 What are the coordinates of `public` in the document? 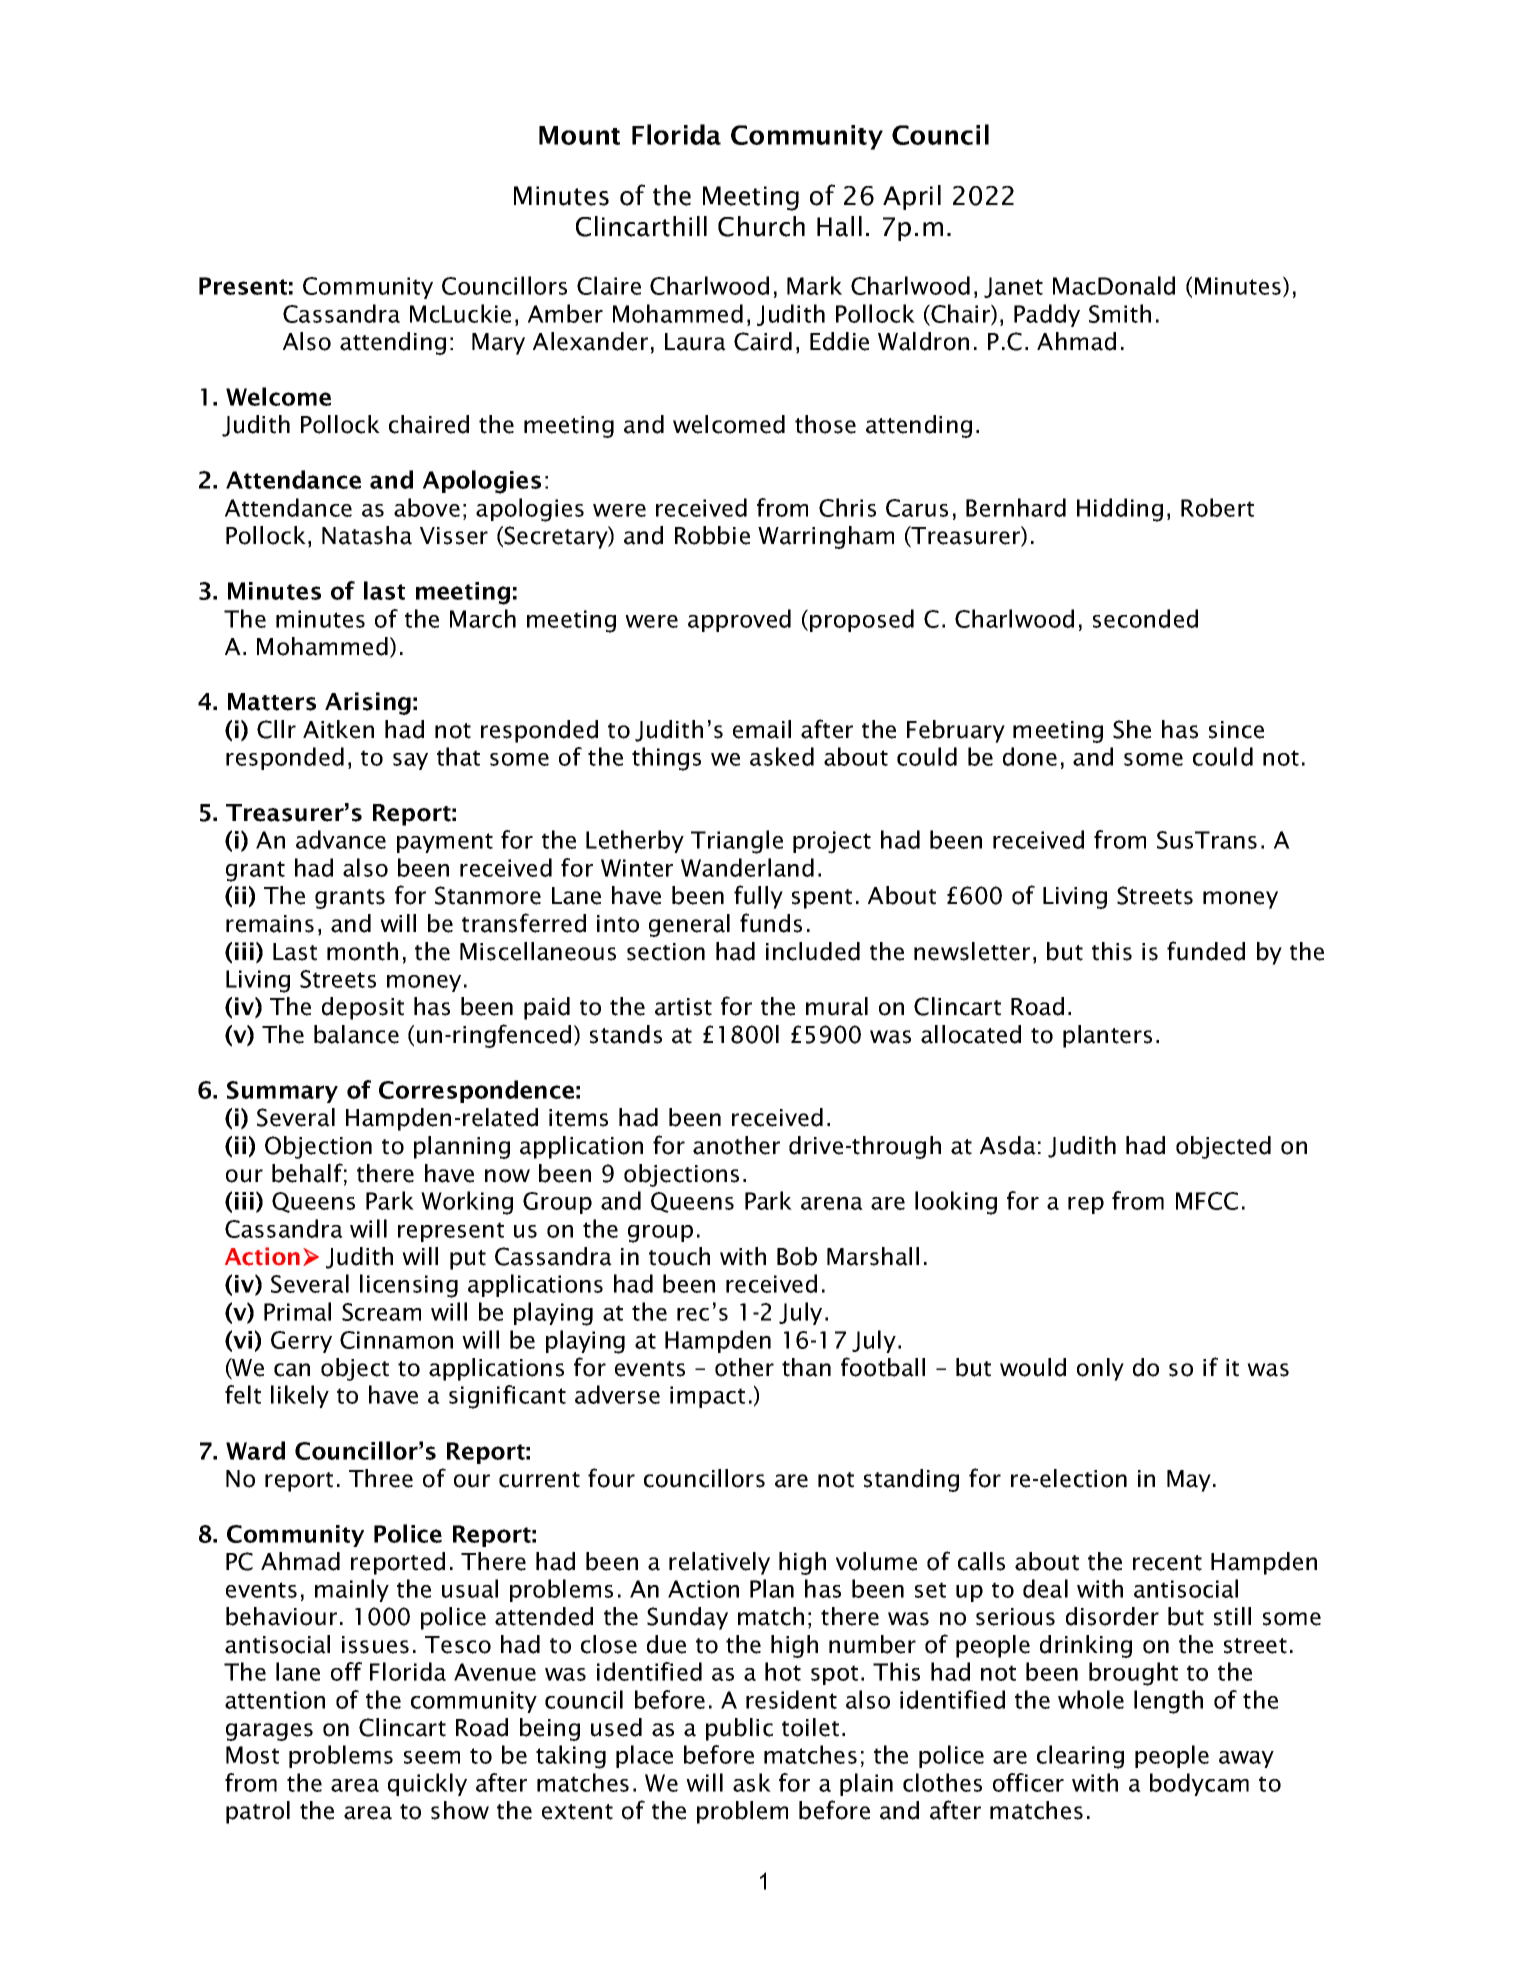 It's located at (739, 1729).
